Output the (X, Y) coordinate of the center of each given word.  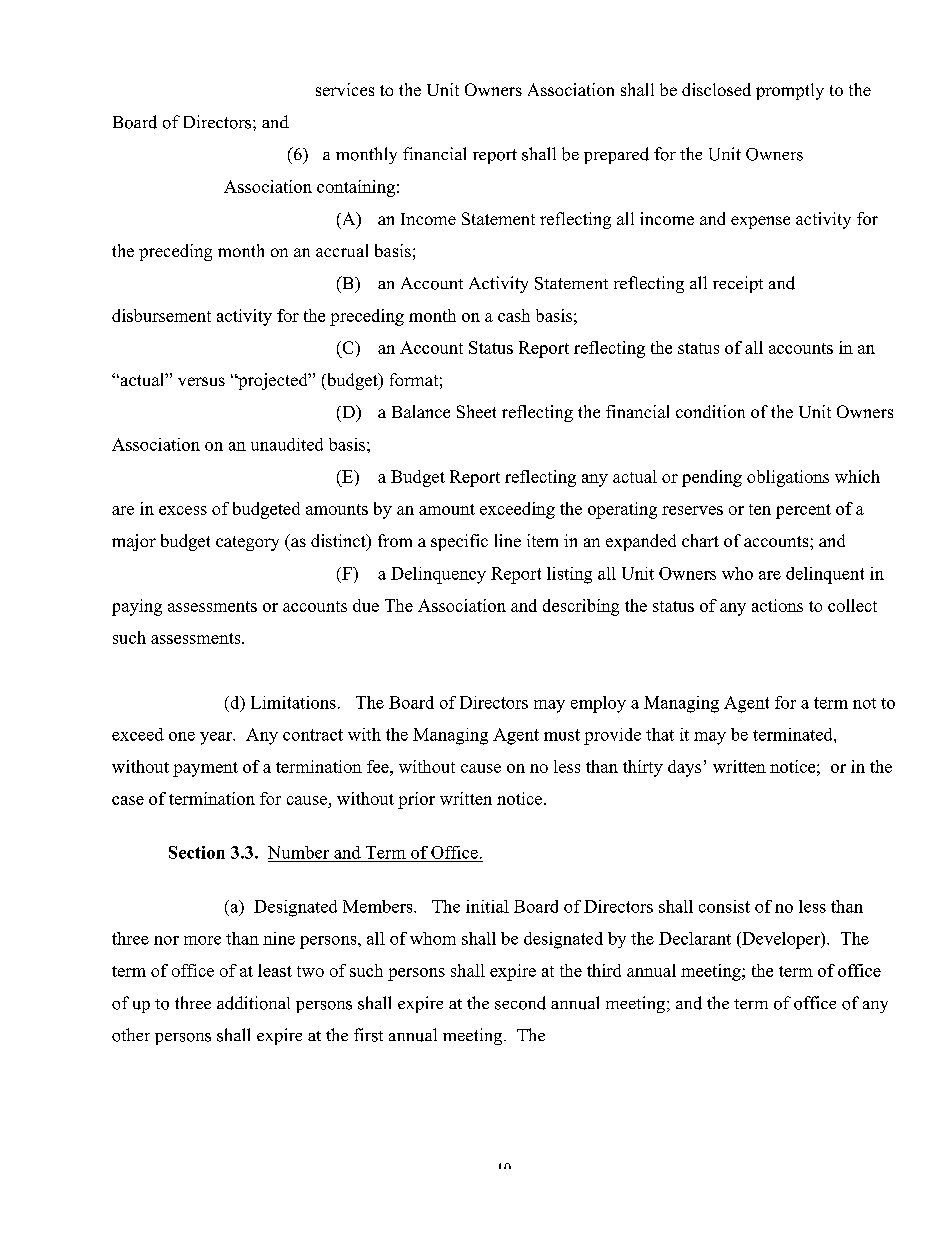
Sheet (476, 411)
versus (201, 381)
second (520, 1003)
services (345, 89)
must (562, 735)
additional (253, 1003)
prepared (616, 155)
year (217, 738)
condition (710, 411)
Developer (781, 940)
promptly (790, 91)
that (660, 734)
